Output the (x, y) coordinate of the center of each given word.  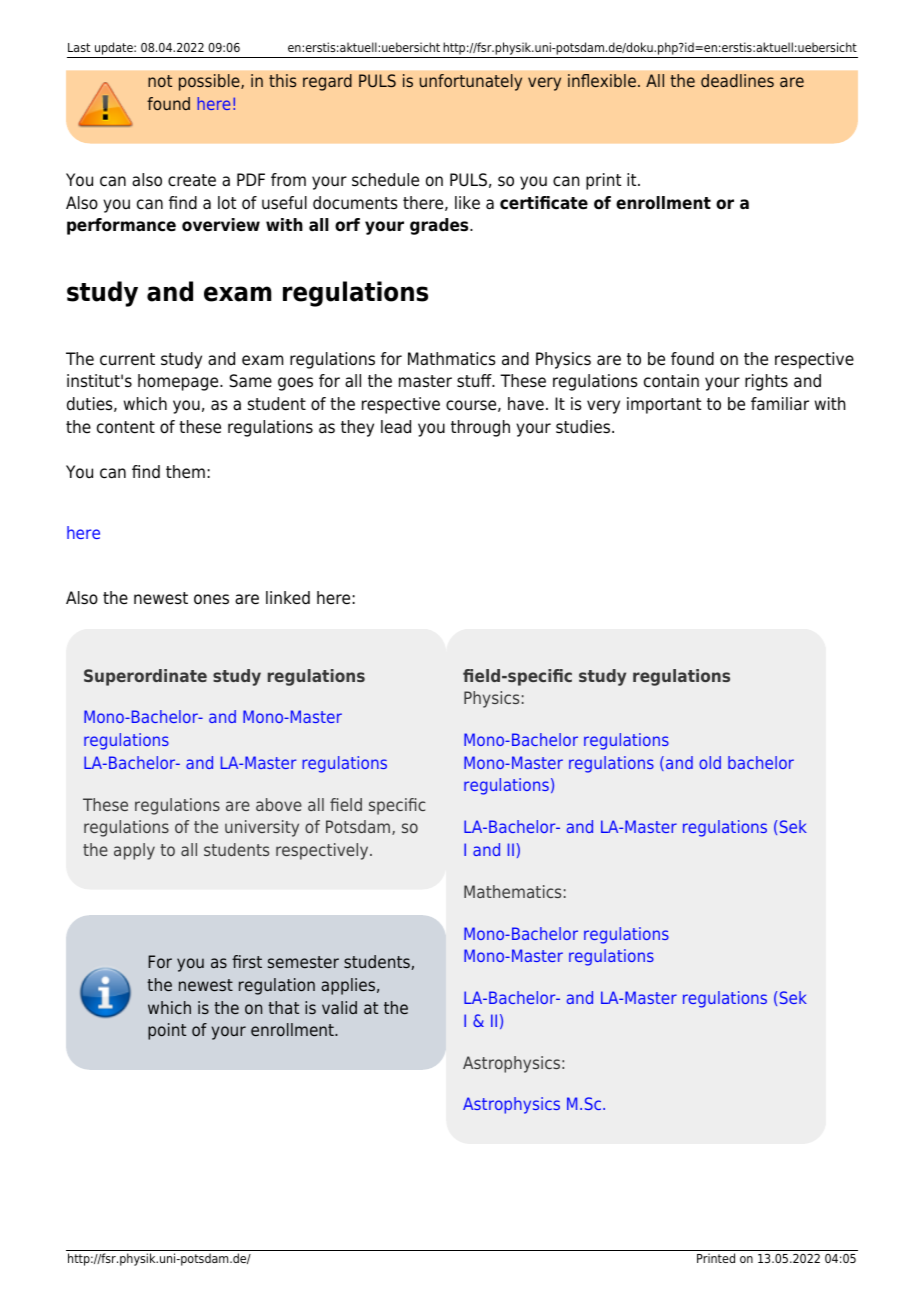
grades (440, 226)
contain (671, 381)
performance (121, 226)
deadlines (737, 80)
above (279, 804)
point (167, 1031)
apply (134, 851)
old (710, 762)
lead (396, 427)
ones (211, 599)
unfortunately (471, 82)
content (126, 427)
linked (288, 598)
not (160, 81)
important (664, 405)
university (262, 828)
